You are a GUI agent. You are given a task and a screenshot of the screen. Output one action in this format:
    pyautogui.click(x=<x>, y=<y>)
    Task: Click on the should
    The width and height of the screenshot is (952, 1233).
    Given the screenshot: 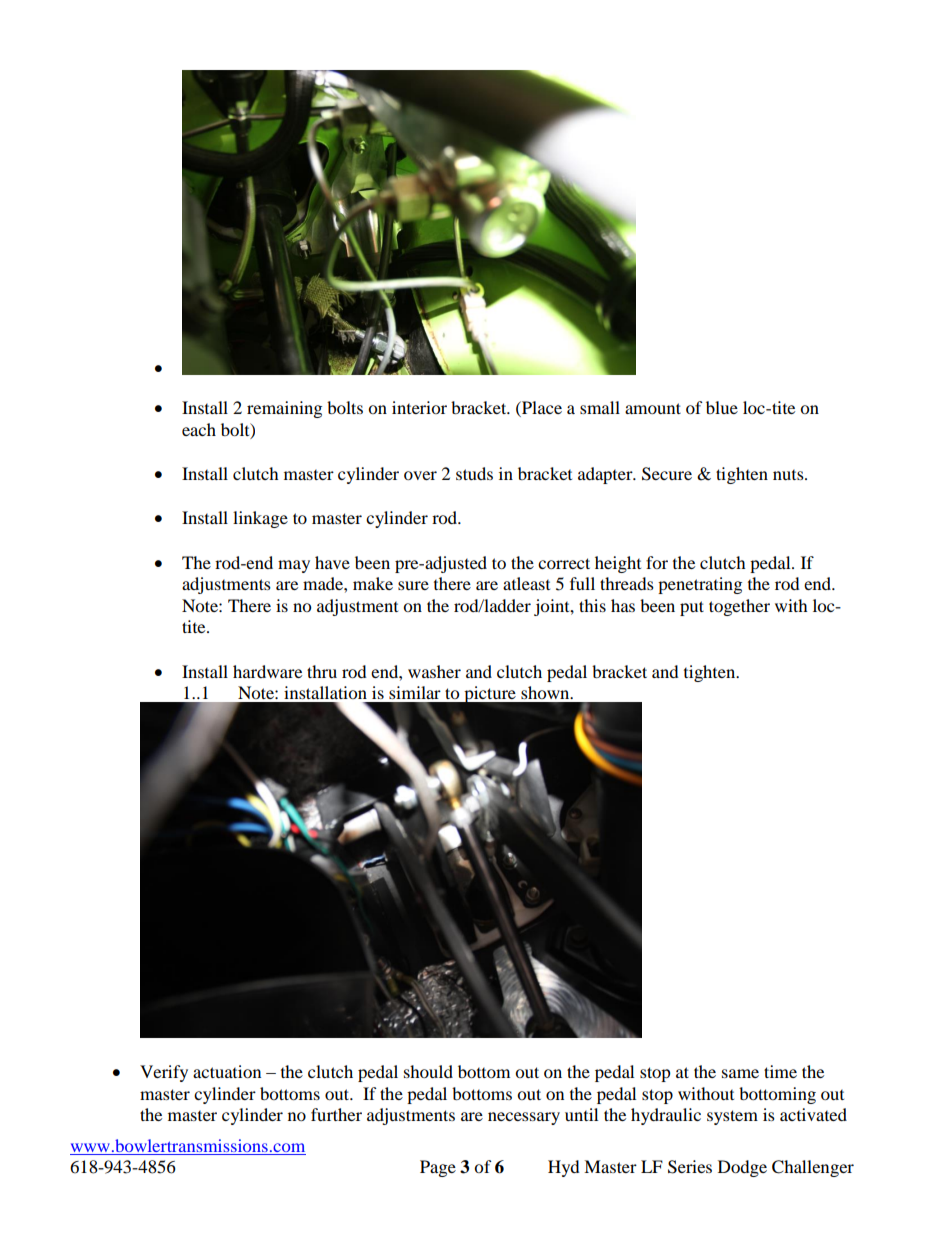 What is the action you would take?
    pyautogui.click(x=428, y=1071)
